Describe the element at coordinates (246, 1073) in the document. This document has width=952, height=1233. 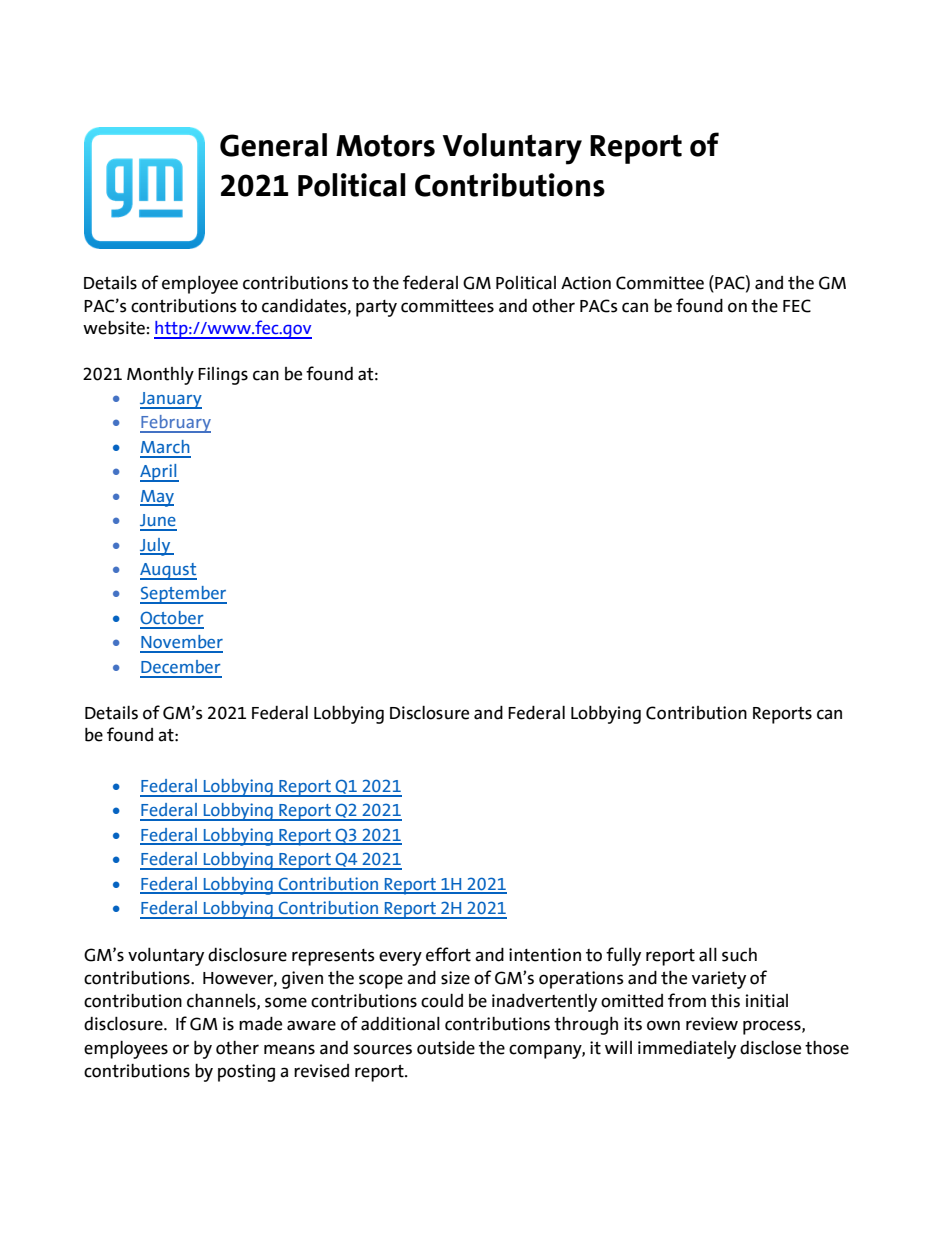
I see `posting` at that location.
